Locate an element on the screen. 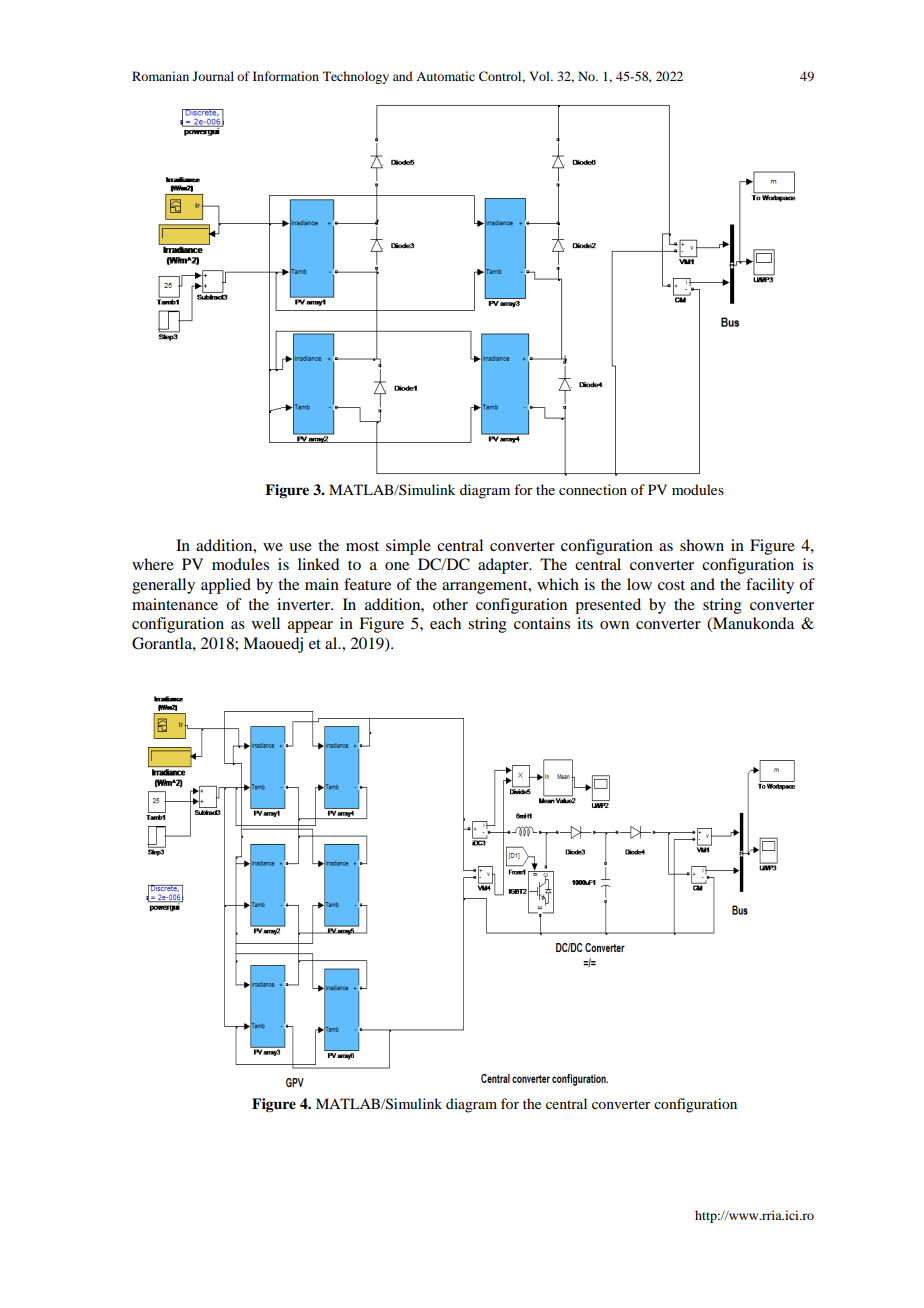 This screenshot has width=924, height=1308. other is located at coordinates (450, 604).
